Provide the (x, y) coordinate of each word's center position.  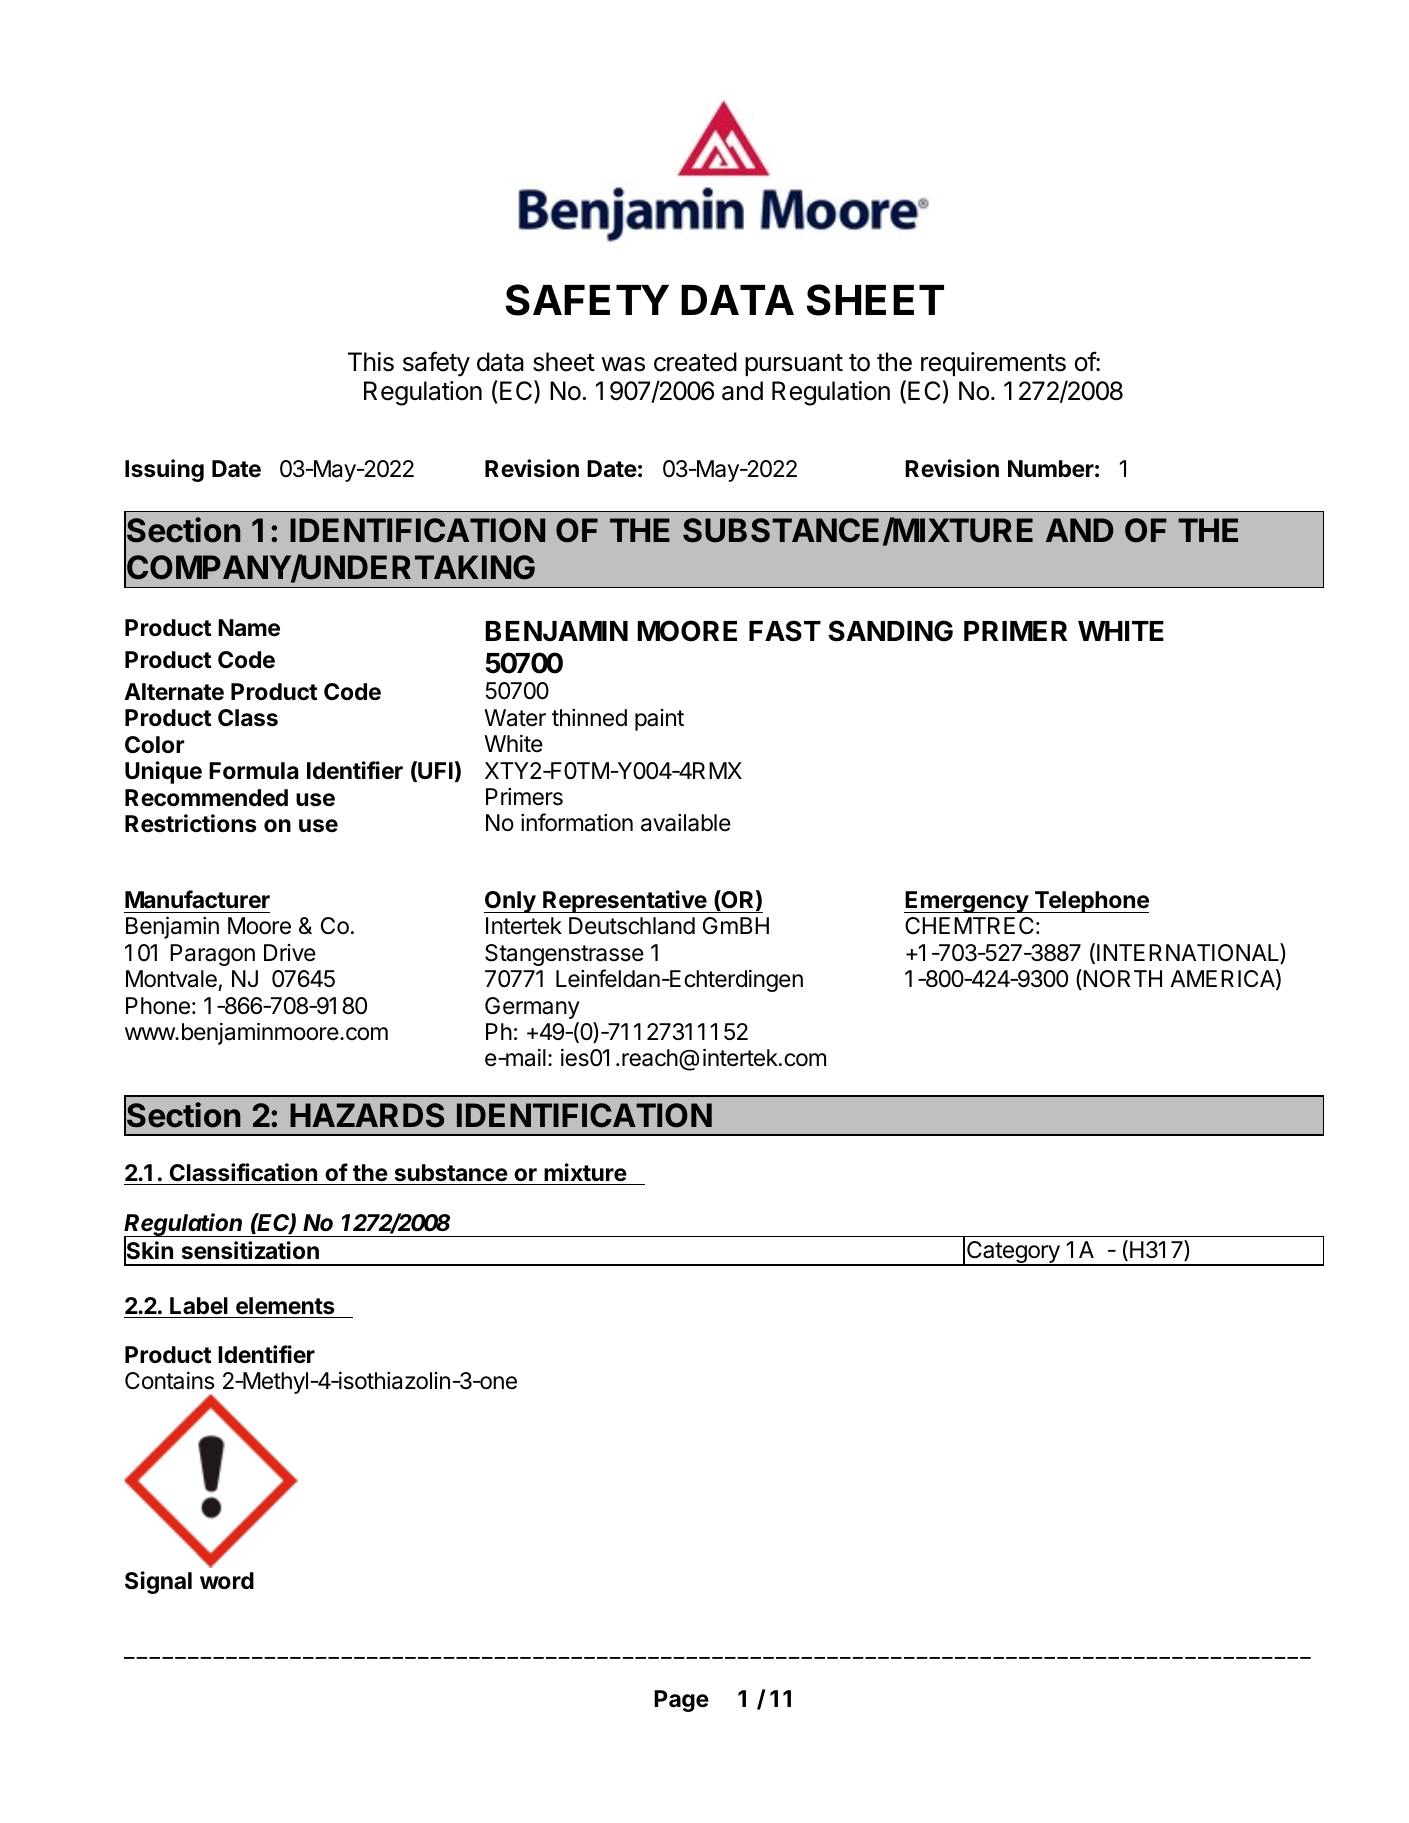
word (227, 1581)
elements (285, 1306)
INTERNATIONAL (1189, 953)
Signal (158, 1582)
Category (1013, 1253)
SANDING (890, 631)
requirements (993, 364)
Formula (253, 771)
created (695, 362)
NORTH (1121, 979)
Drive (290, 953)
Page (681, 1701)
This (371, 362)
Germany (532, 1008)
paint (659, 720)
